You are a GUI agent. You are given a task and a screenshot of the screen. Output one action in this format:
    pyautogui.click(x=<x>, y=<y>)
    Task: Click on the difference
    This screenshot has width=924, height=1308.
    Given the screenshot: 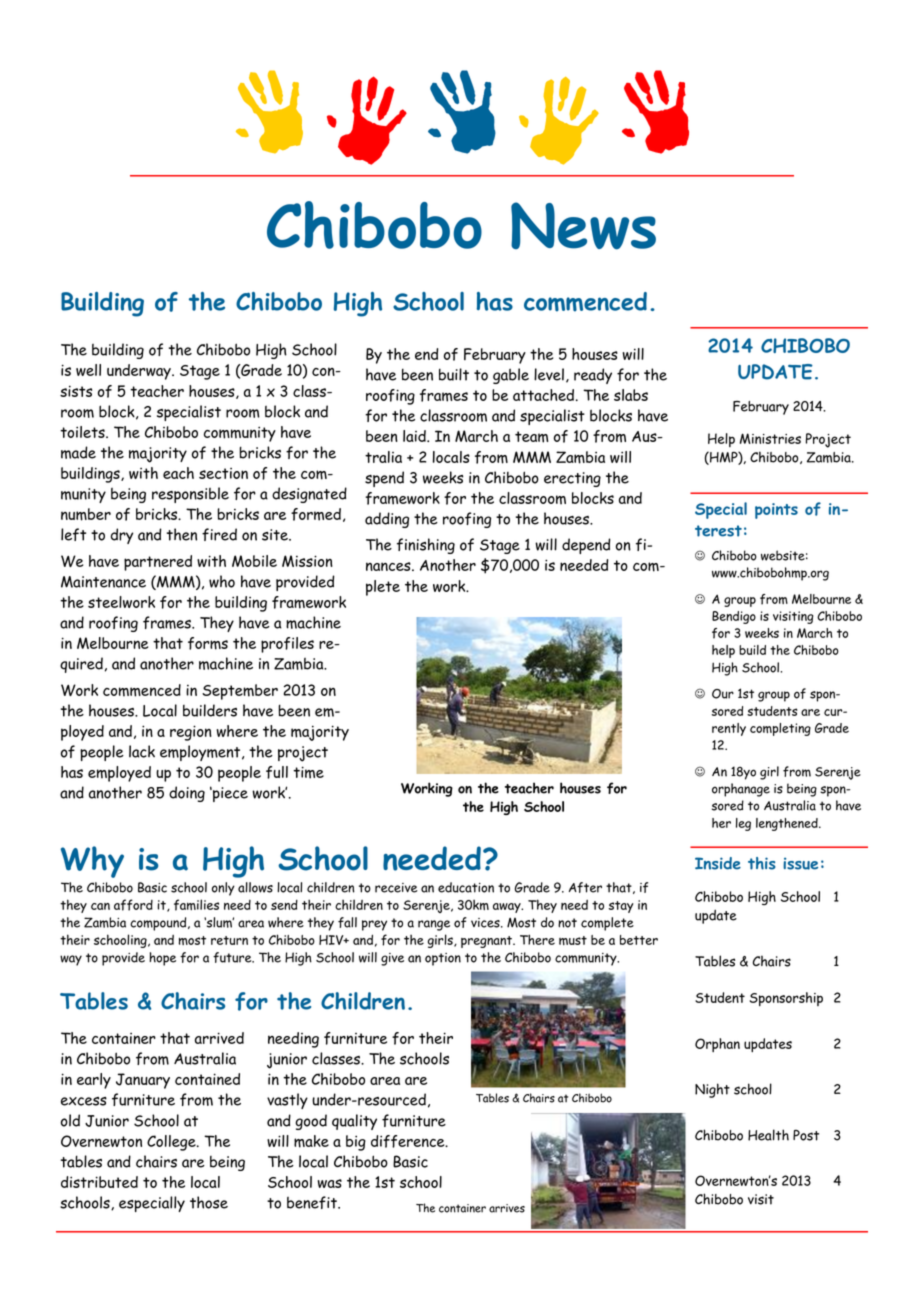 What is the action you would take?
    pyautogui.click(x=409, y=1141)
